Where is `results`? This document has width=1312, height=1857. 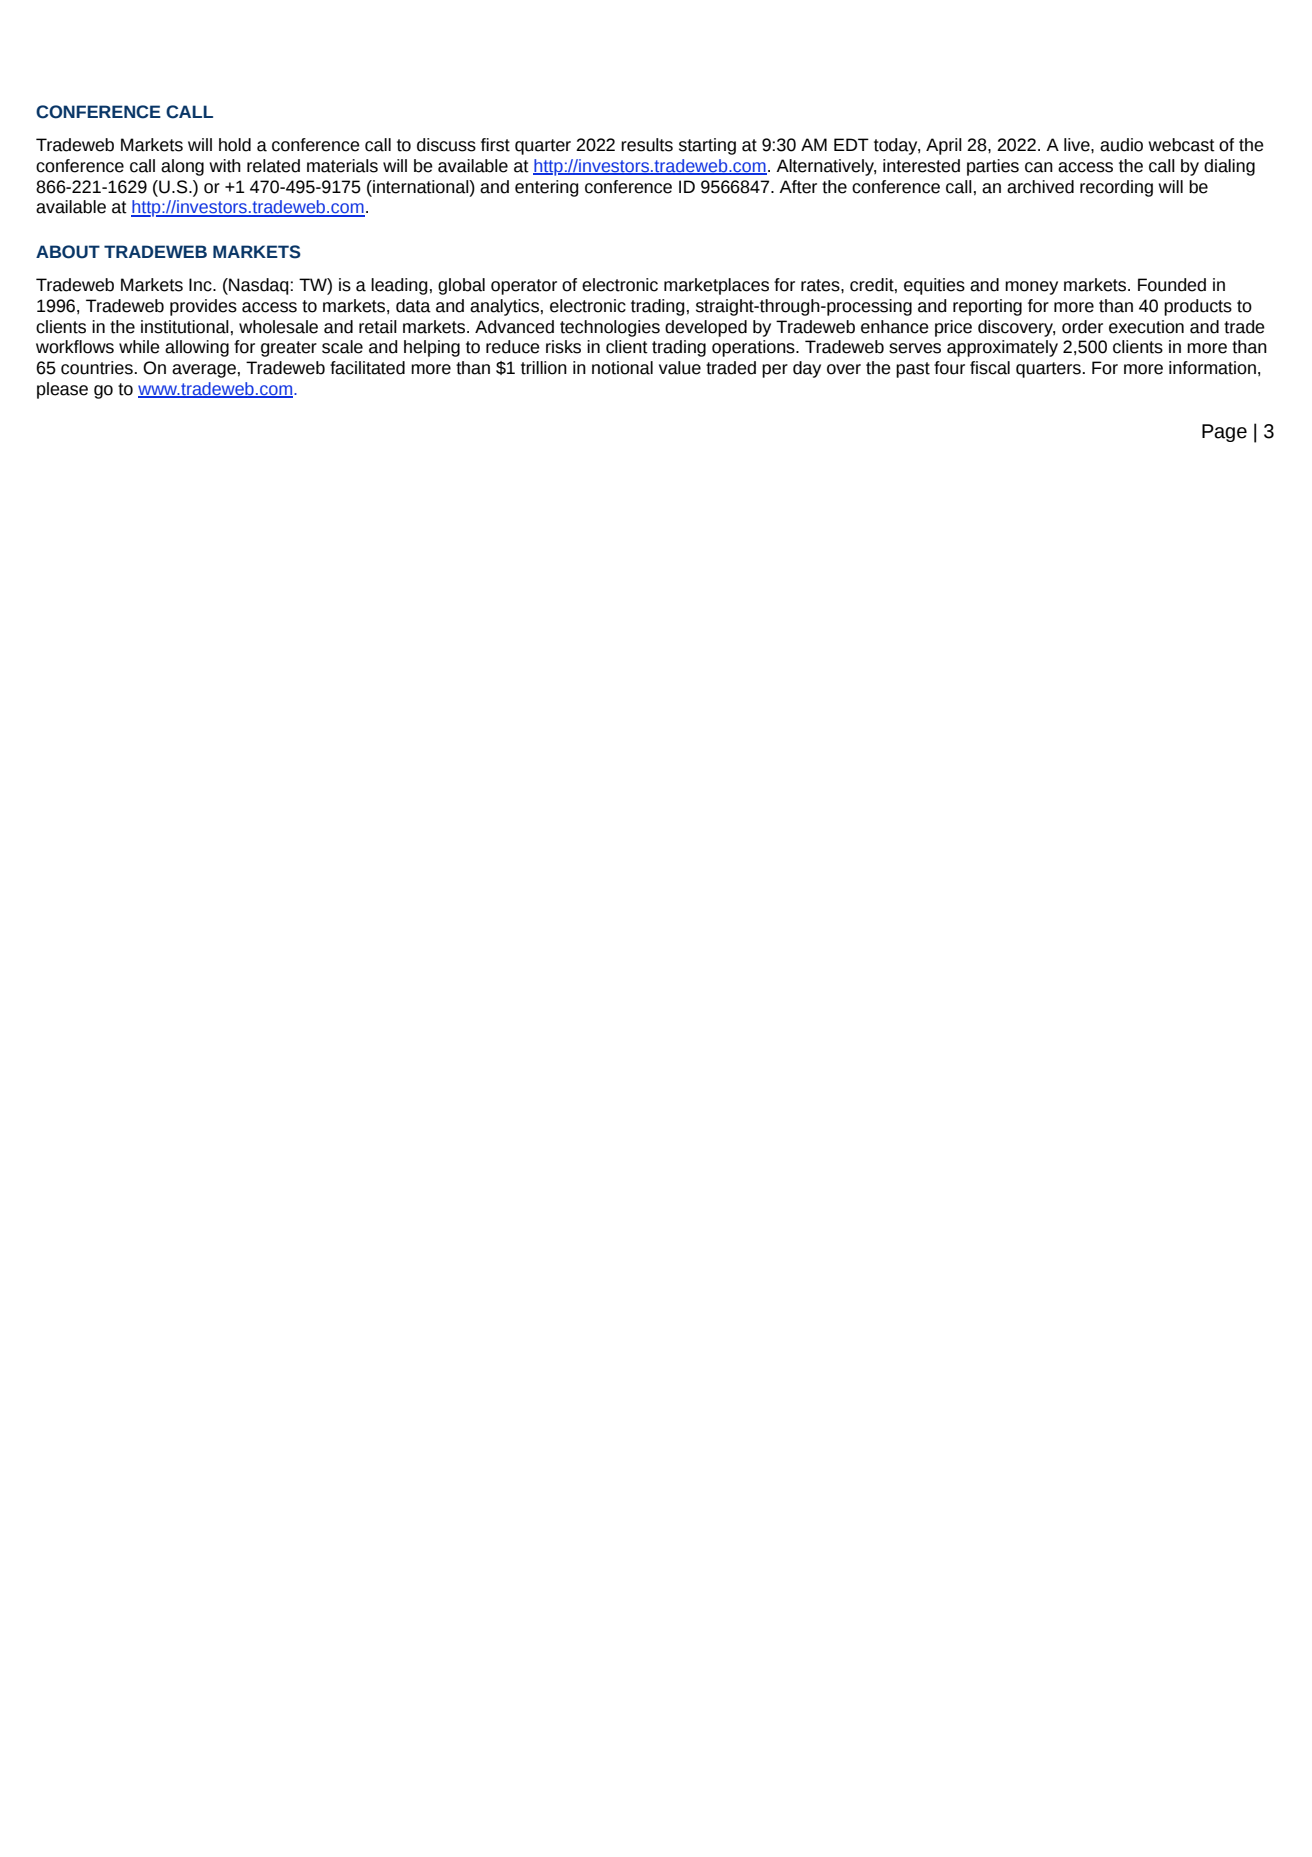 results is located at coordinates (647, 145).
